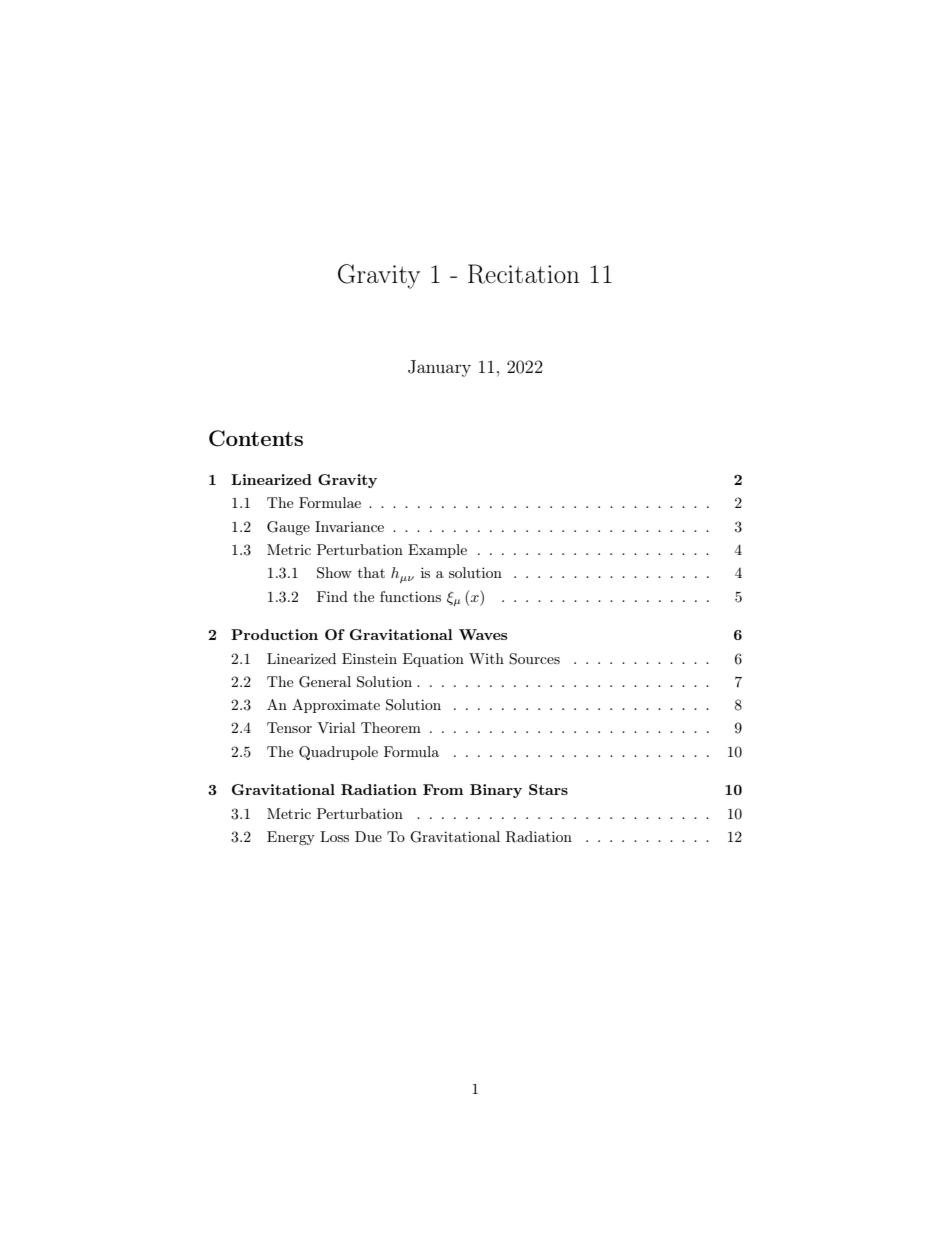 This screenshot has height=1233, width=952. I want to click on Recitation, so click(523, 274).
